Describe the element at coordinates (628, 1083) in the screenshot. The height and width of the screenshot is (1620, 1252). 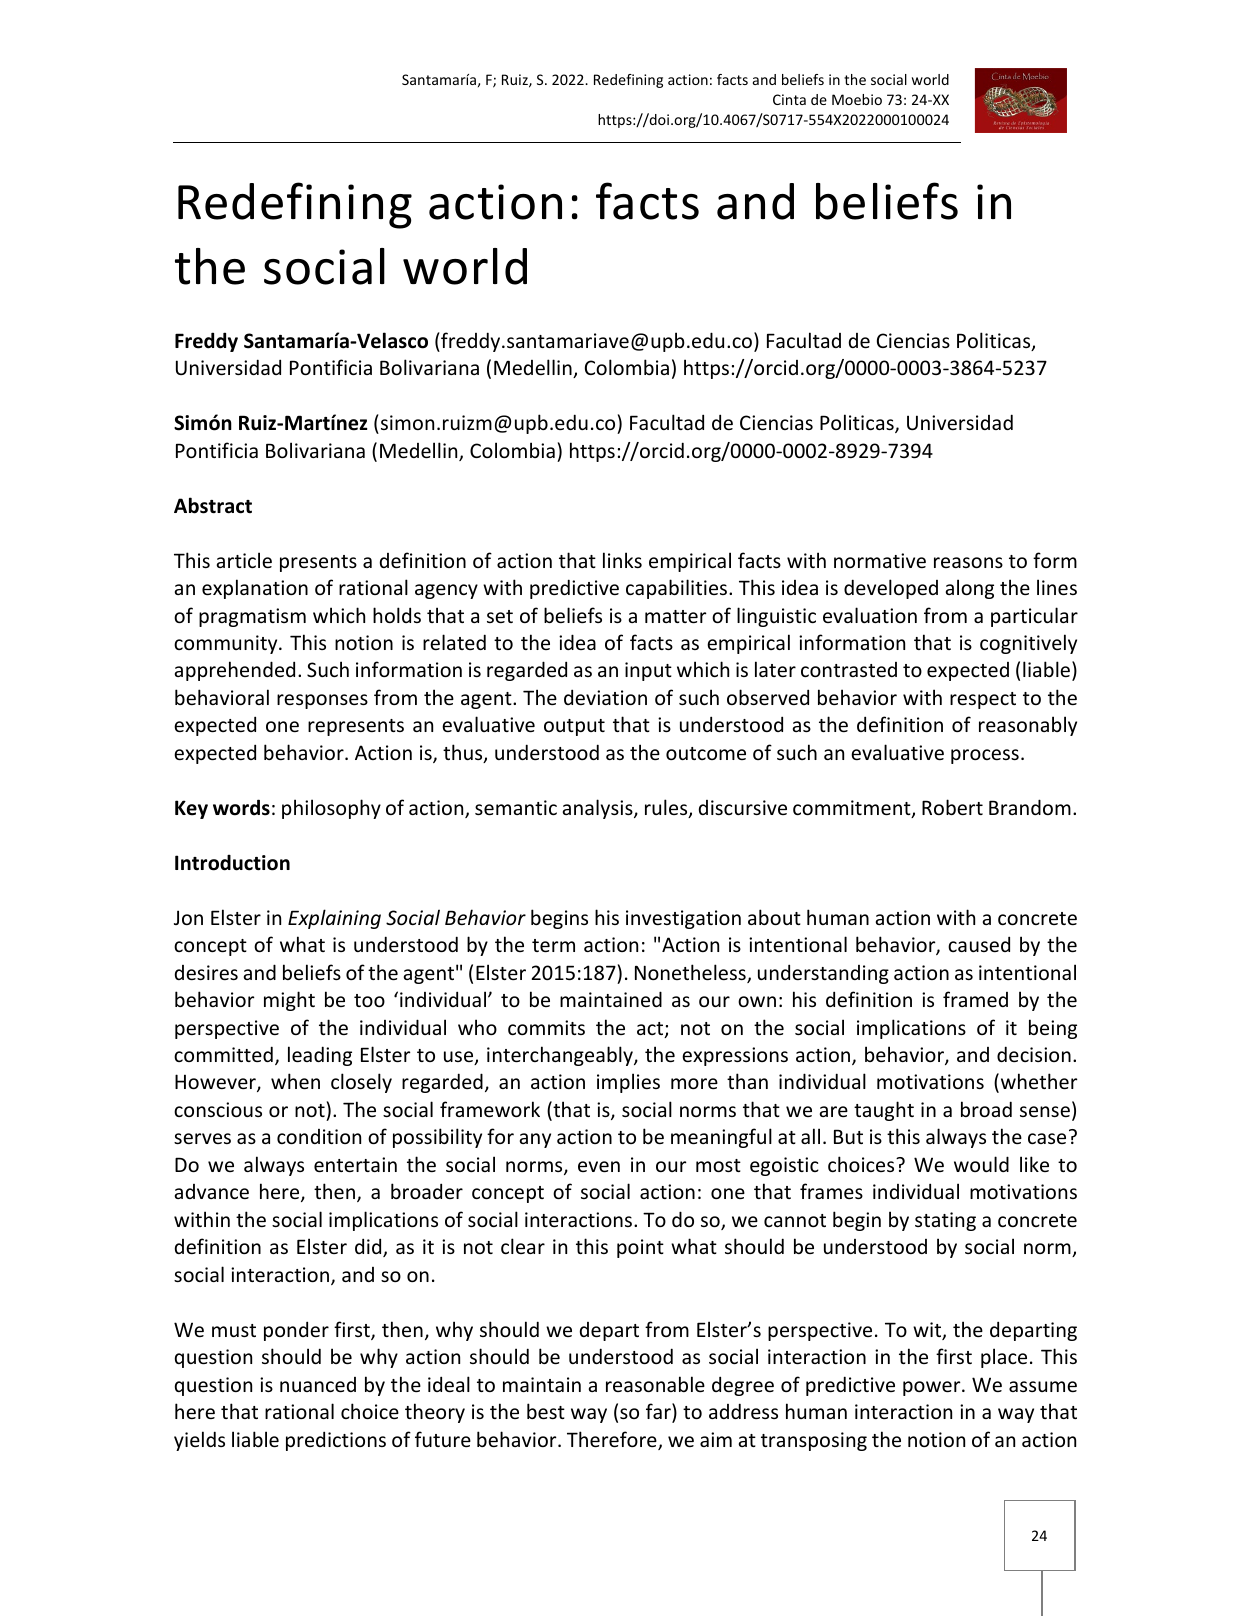
I see `implies` at that location.
